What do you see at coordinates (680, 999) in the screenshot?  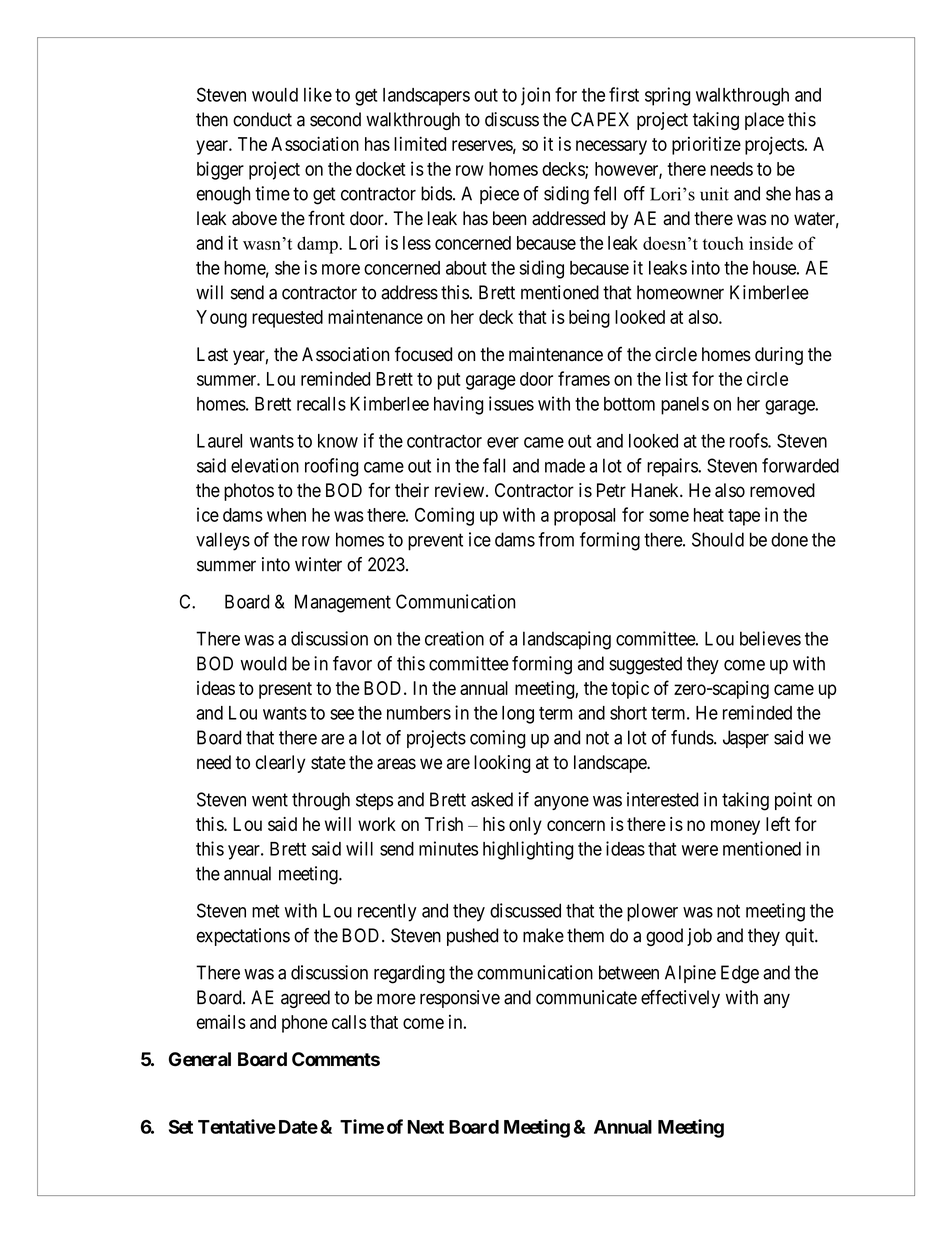 I see `effectively` at bounding box center [680, 999].
